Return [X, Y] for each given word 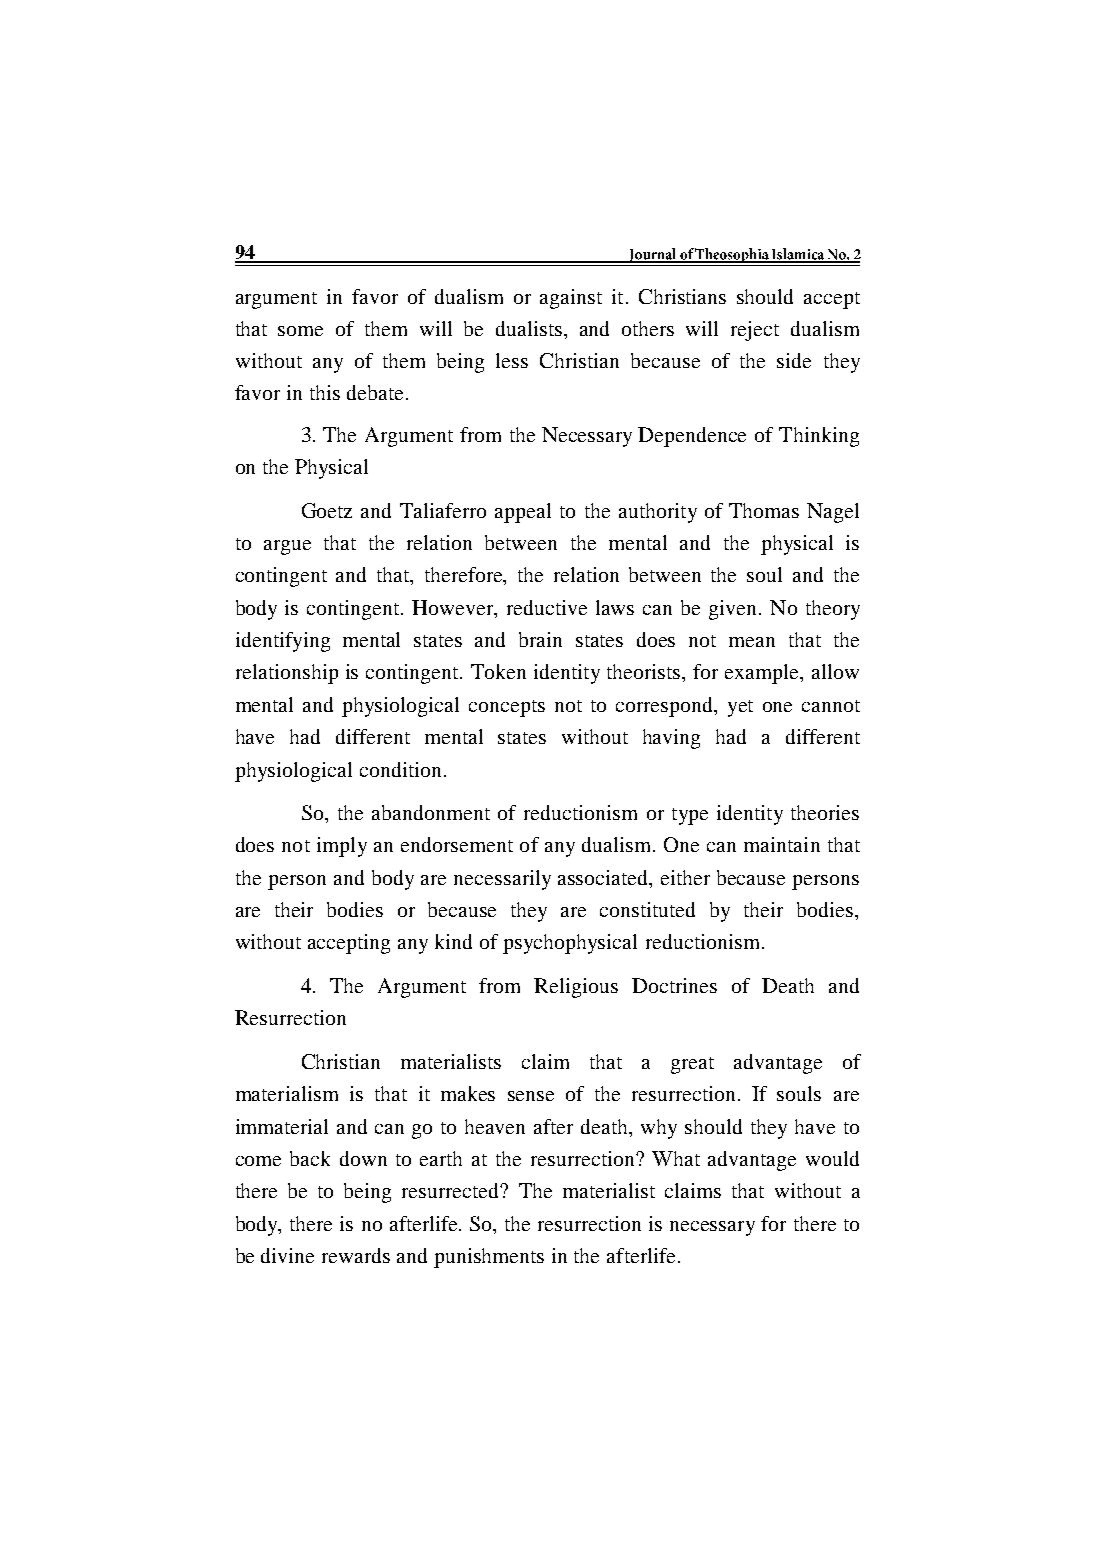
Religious [576, 988]
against [571, 299]
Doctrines [674, 985]
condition [402, 769]
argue [287, 547]
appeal [523, 513]
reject [755, 331]
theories [825, 812]
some [300, 331]
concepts [507, 708]
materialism [287, 1093]
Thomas [764, 510]
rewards [356, 1255]
